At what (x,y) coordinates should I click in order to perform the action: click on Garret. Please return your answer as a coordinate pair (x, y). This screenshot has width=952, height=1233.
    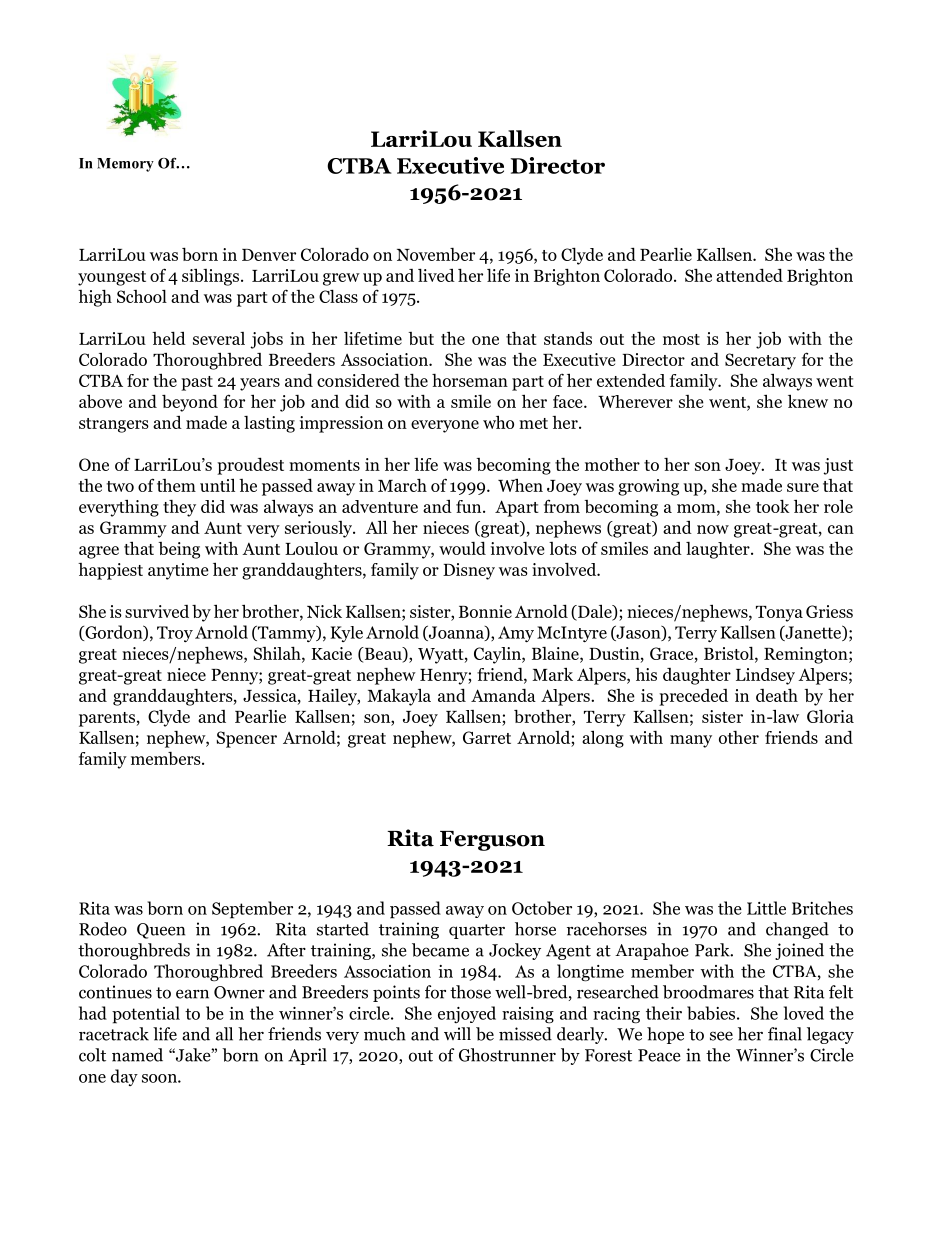
    Looking at the image, I should click on (487, 737).
